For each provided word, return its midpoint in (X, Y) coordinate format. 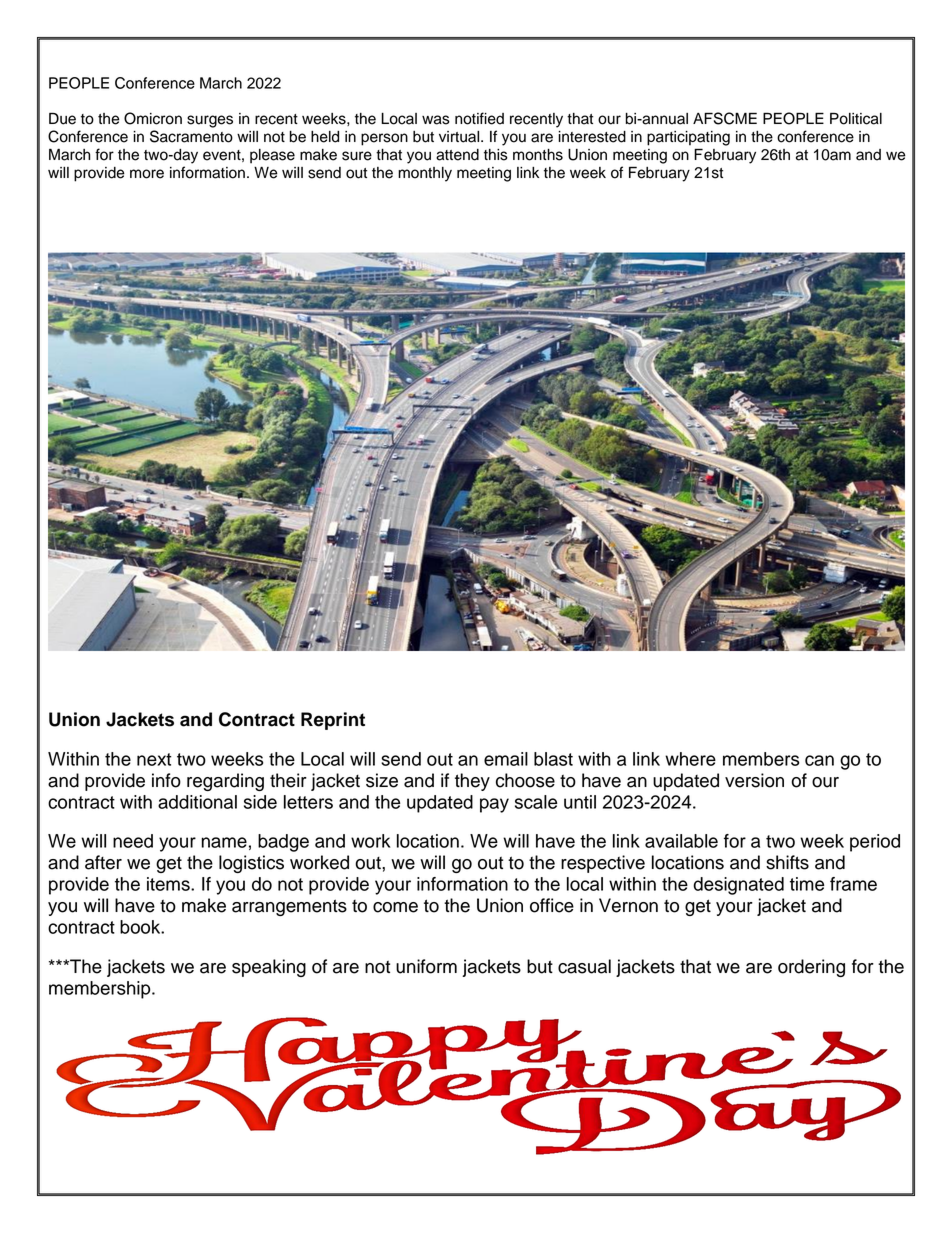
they (472, 782)
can (819, 760)
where (690, 759)
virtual (460, 137)
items (169, 884)
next (154, 759)
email (506, 759)
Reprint (333, 721)
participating (688, 138)
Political (856, 118)
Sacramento (191, 136)
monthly (425, 174)
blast (553, 759)
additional (197, 802)
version (754, 780)
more (147, 174)
